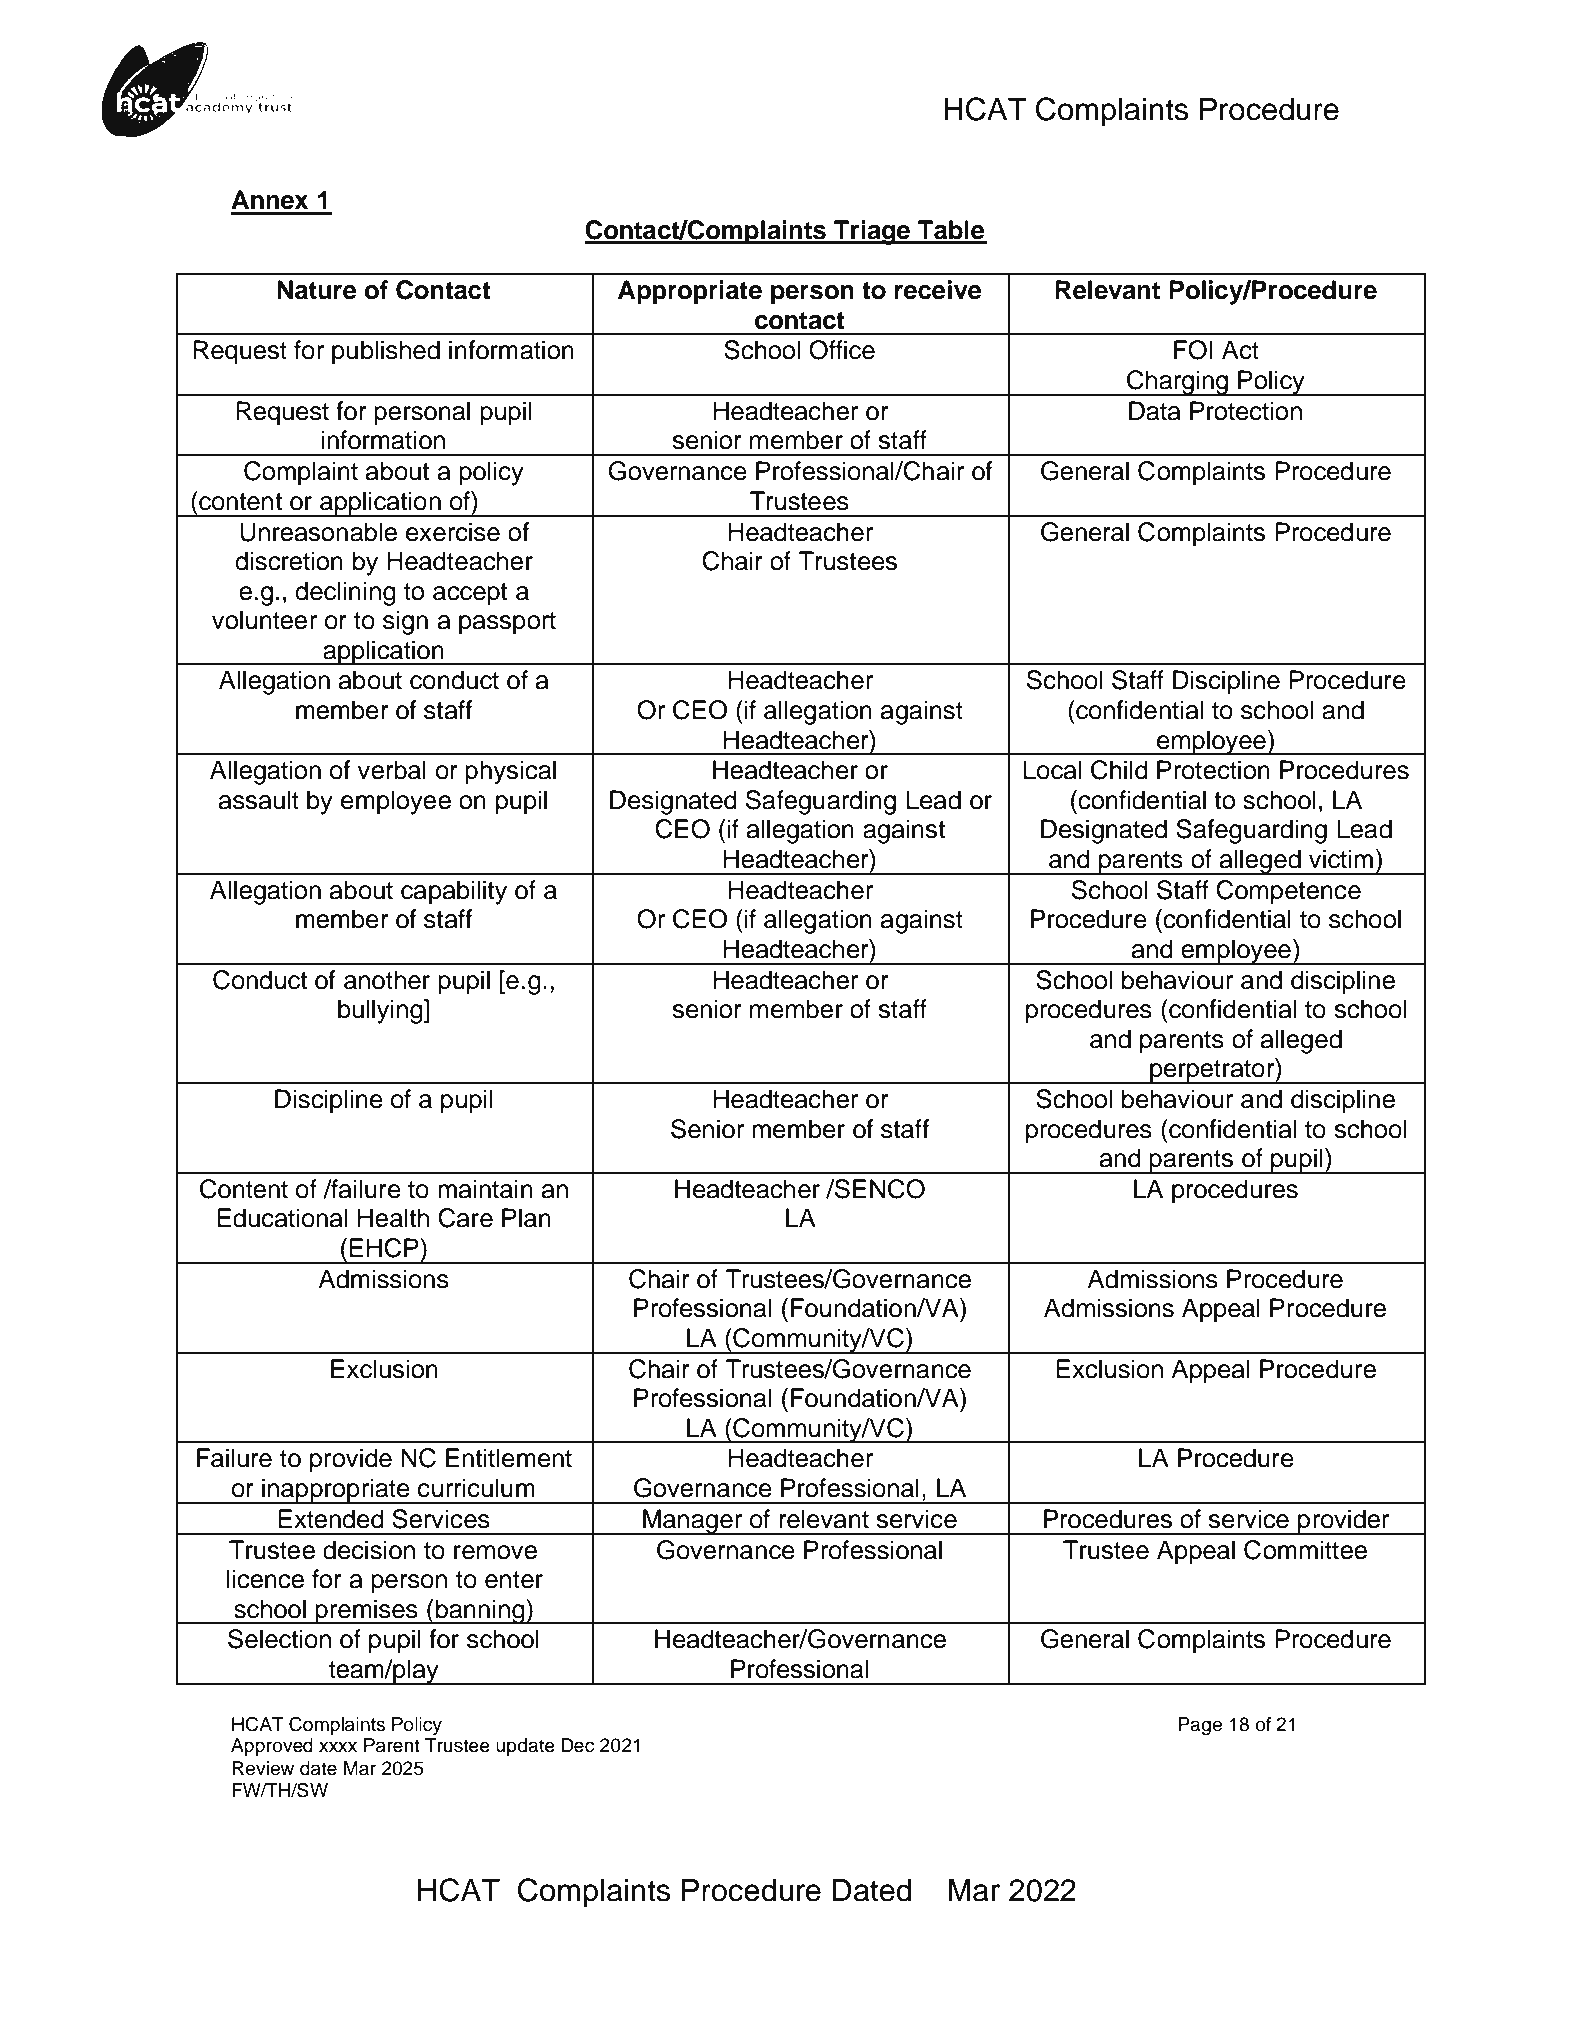  What do you see at coordinates (872, 232) in the image?
I see `Triage` at bounding box center [872, 232].
